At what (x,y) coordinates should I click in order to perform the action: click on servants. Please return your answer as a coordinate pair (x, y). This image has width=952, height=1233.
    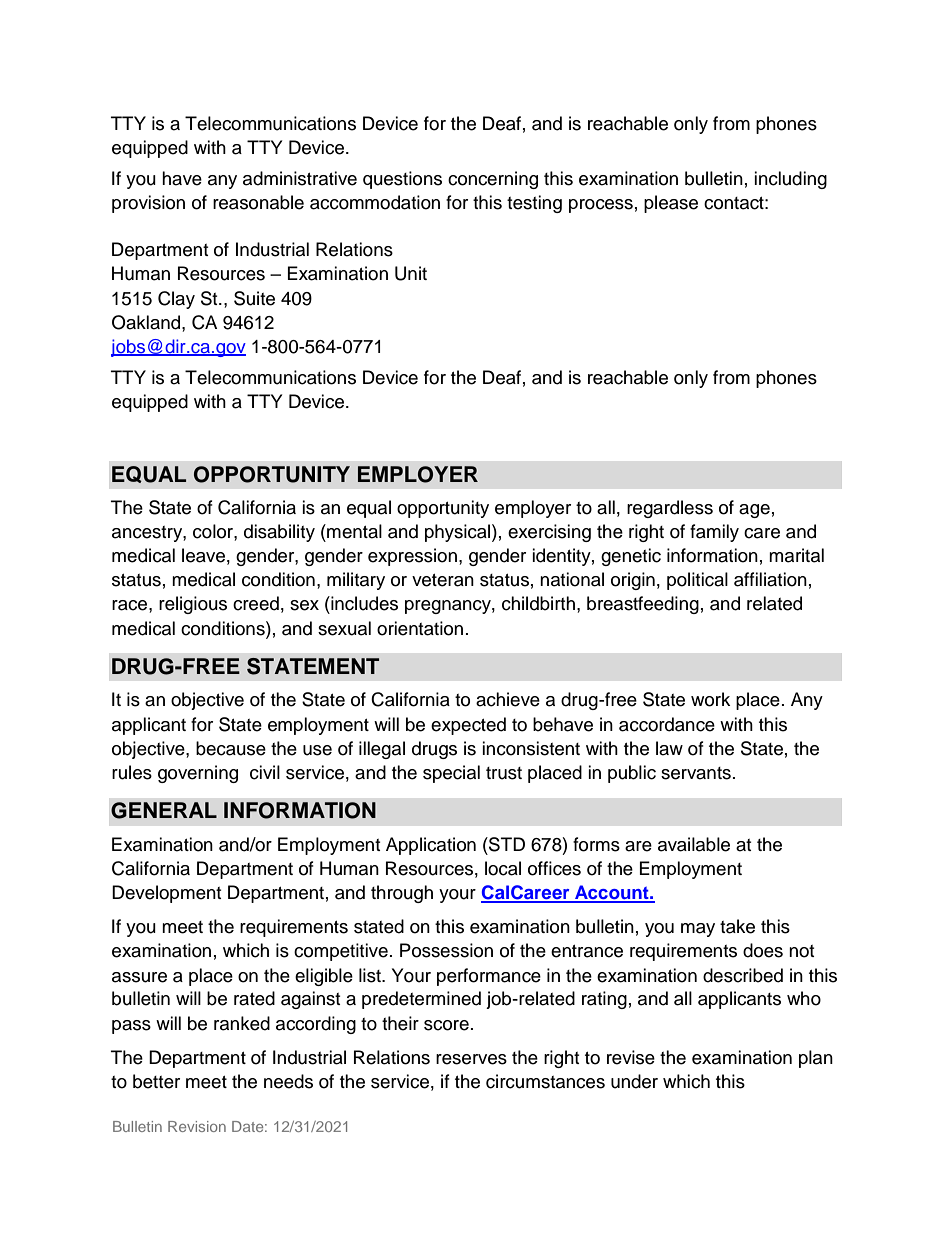
    Looking at the image, I should click on (696, 773).
